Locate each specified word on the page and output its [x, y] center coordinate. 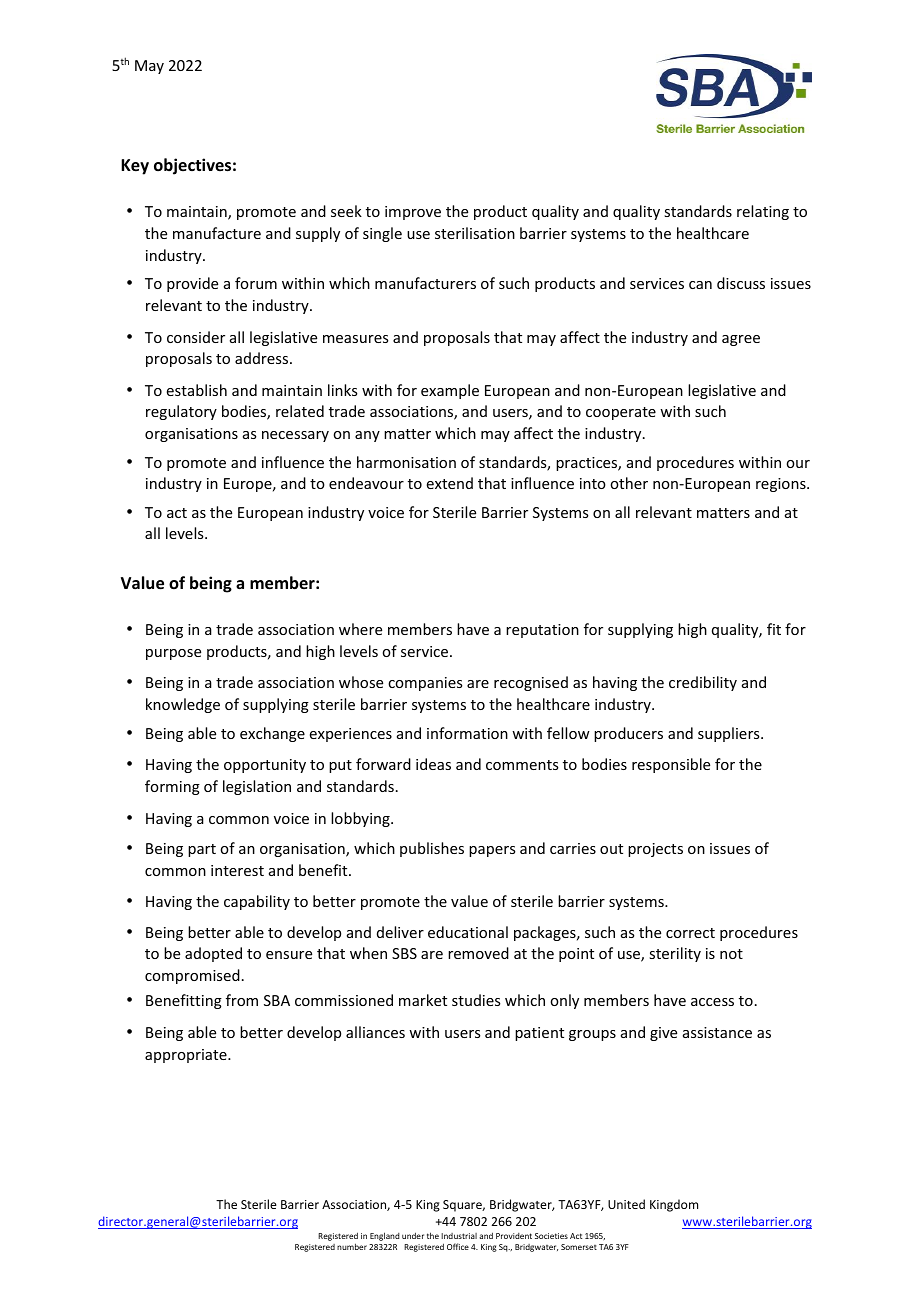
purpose [173, 654]
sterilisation [475, 233]
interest [237, 870]
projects [655, 850]
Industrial [459, 1236]
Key [135, 167]
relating [763, 212]
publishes [432, 849]
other [629, 483]
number [352, 1246]
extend [450, 483]
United [626, 1204]
